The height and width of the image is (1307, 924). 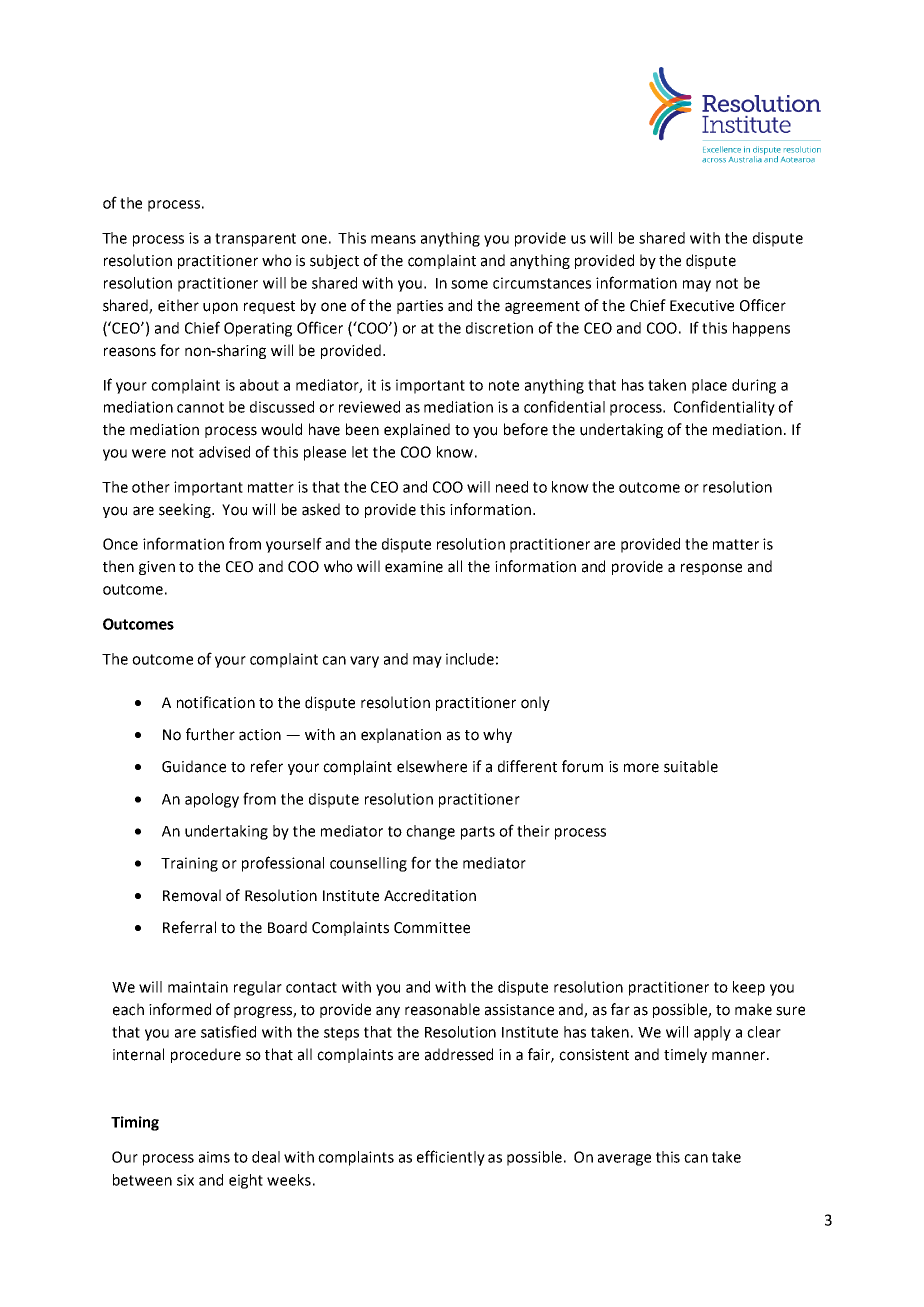 What do you see at coordinates (711, 569) in the image?
I see `response` at bounding box center [711, 569].
